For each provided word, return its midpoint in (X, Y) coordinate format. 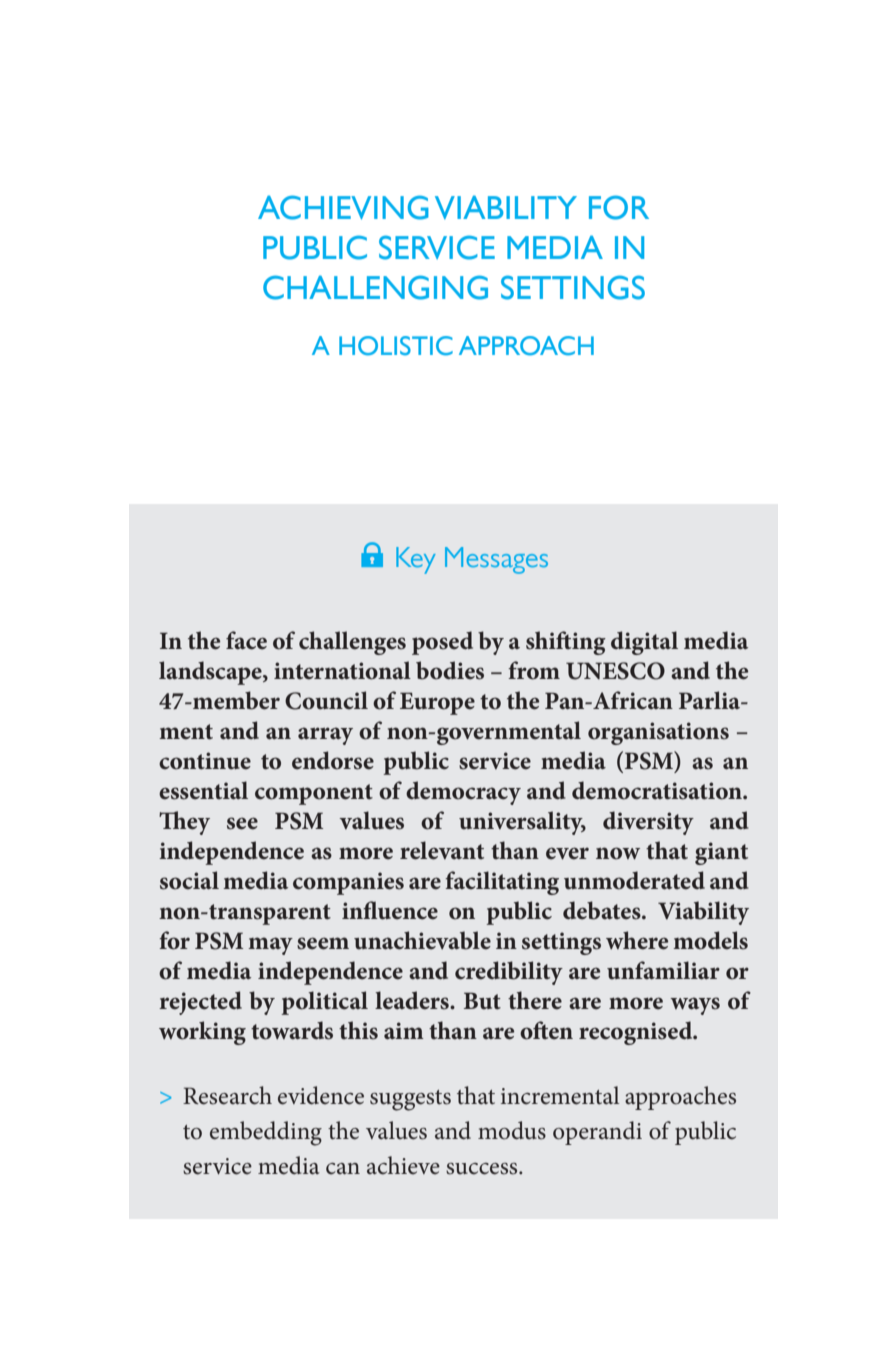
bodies (450, 670)
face (246, 640)
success (483, 1169)
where (637, 940)
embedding (266, 1133)
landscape (211, 673)
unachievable (422, 940)
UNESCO (615, 671)
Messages (496, 560)
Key (416, 560)
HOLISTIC (396, 346)
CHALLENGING (375, 287)
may (270, 946)
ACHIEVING (343, 207)
